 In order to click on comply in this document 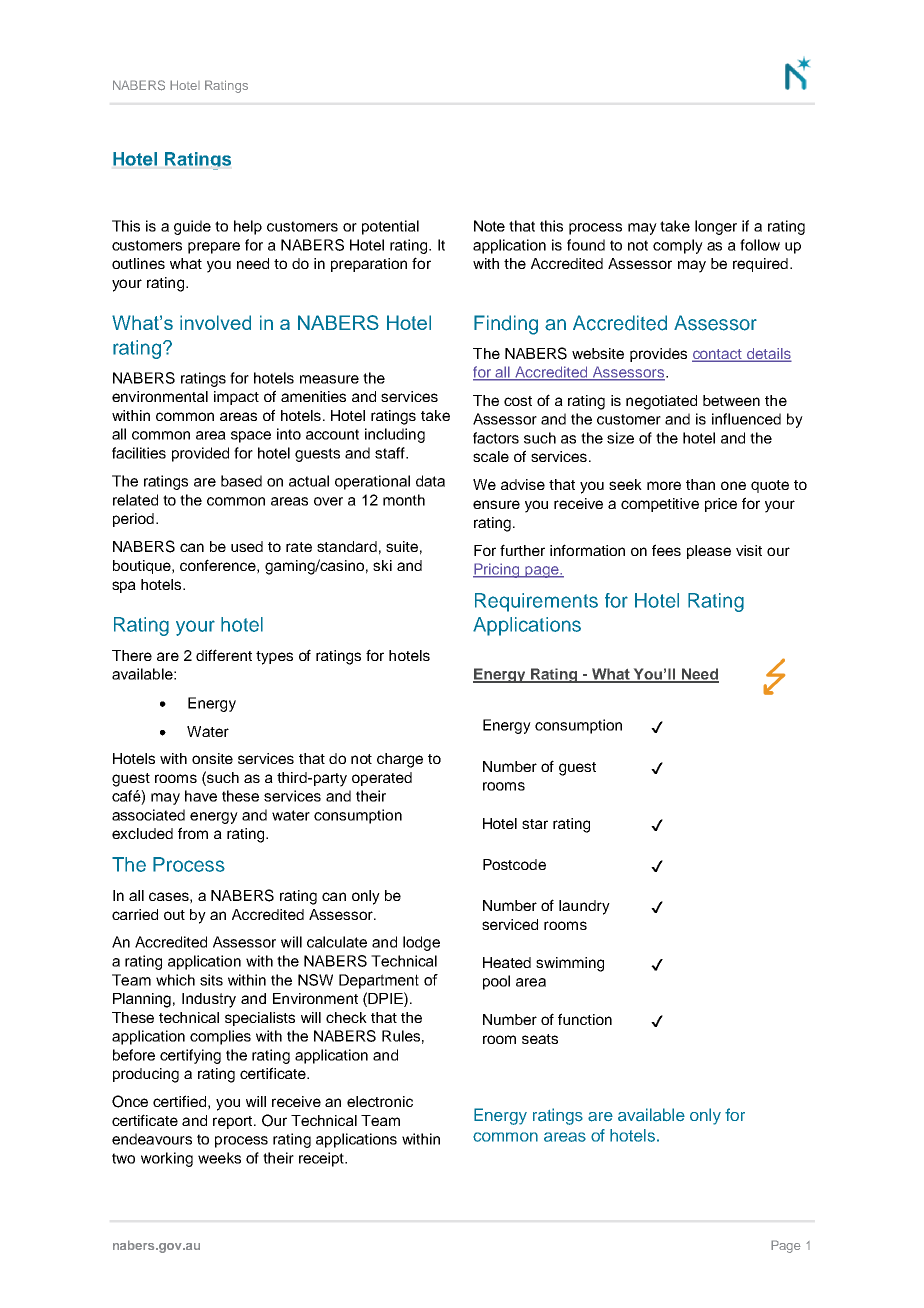, I will do `click(678, 246)`.
